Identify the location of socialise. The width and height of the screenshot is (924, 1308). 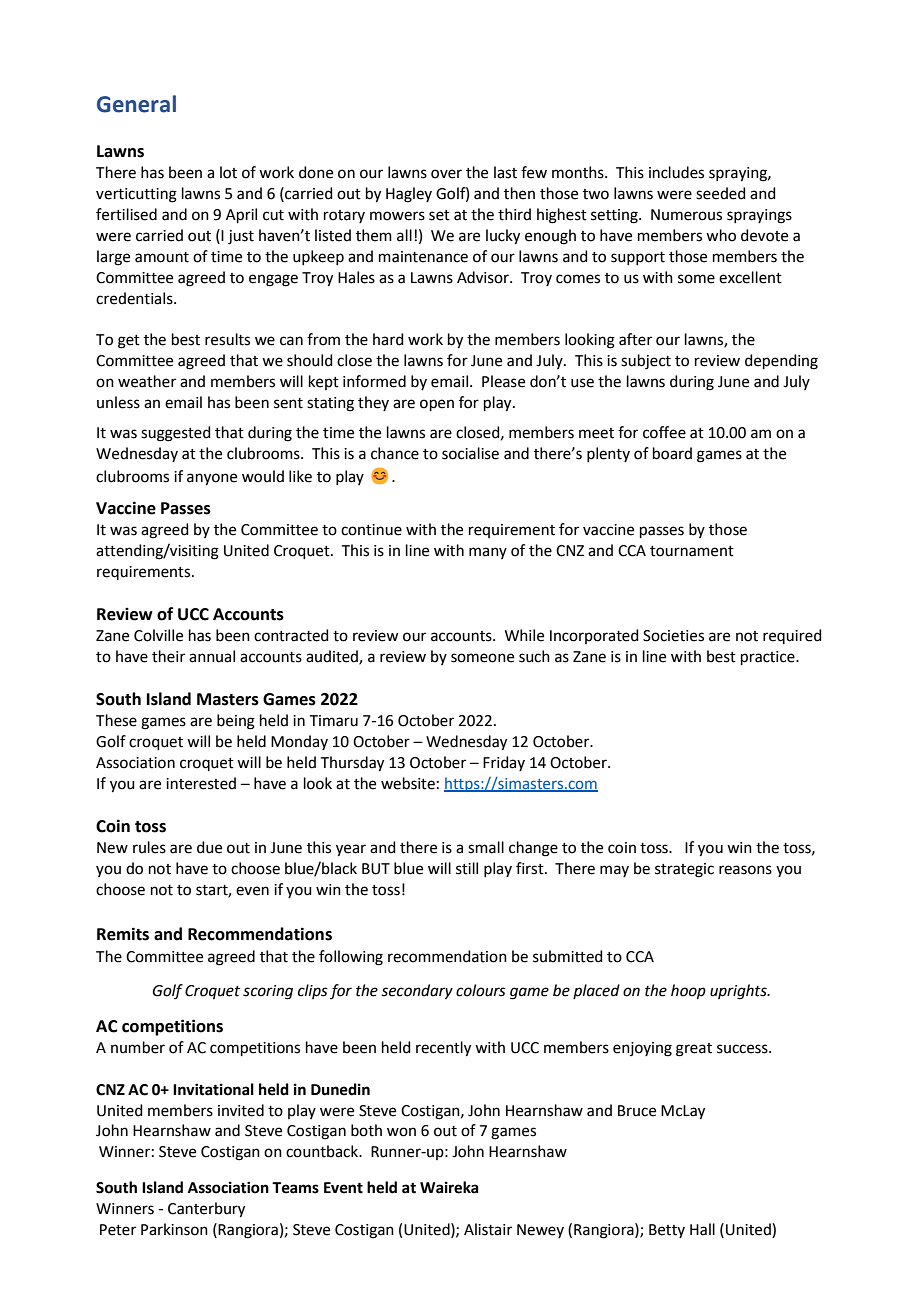
(470, 453).
